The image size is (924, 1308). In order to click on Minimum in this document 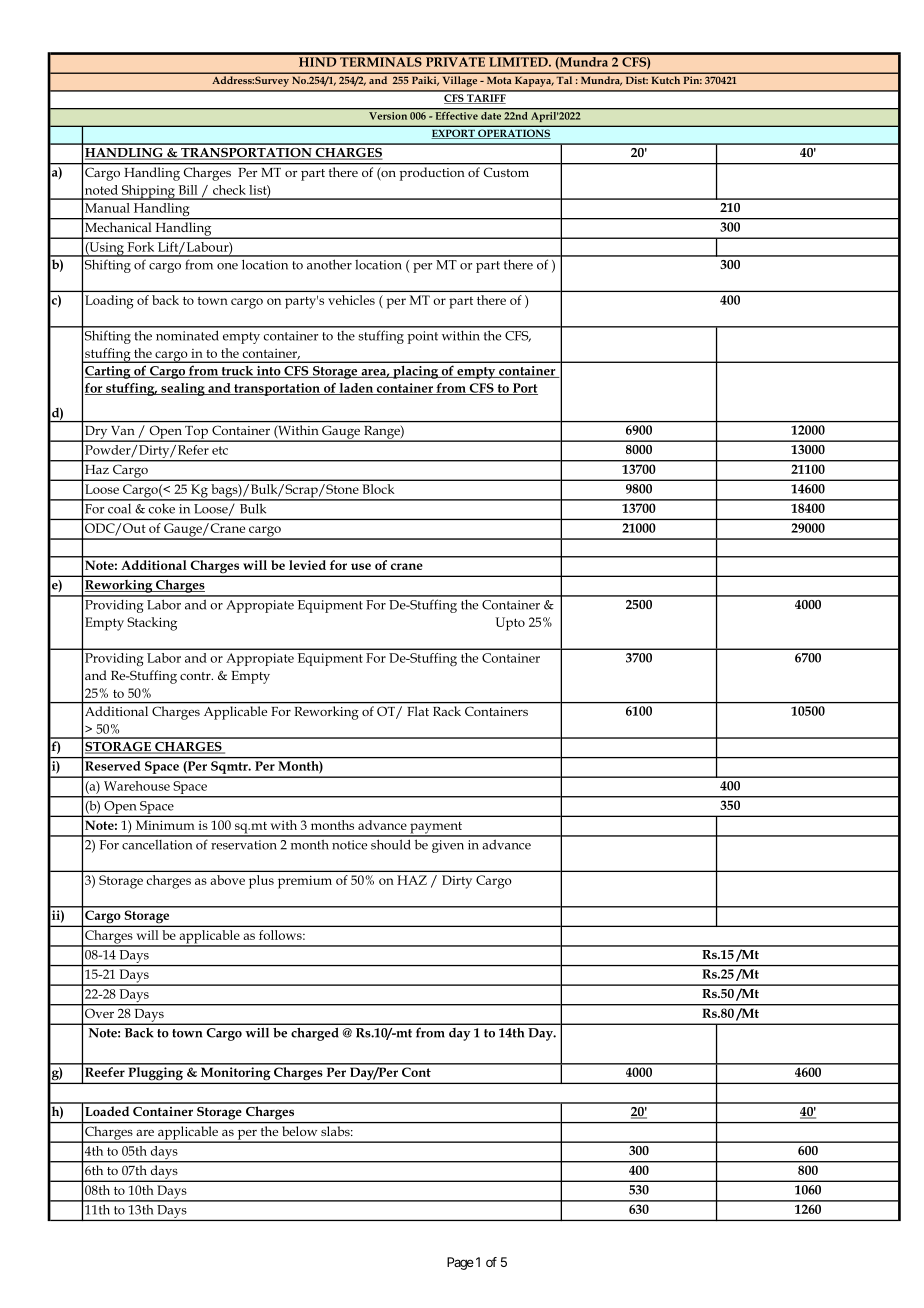, I will do `click(165, 825)`.
